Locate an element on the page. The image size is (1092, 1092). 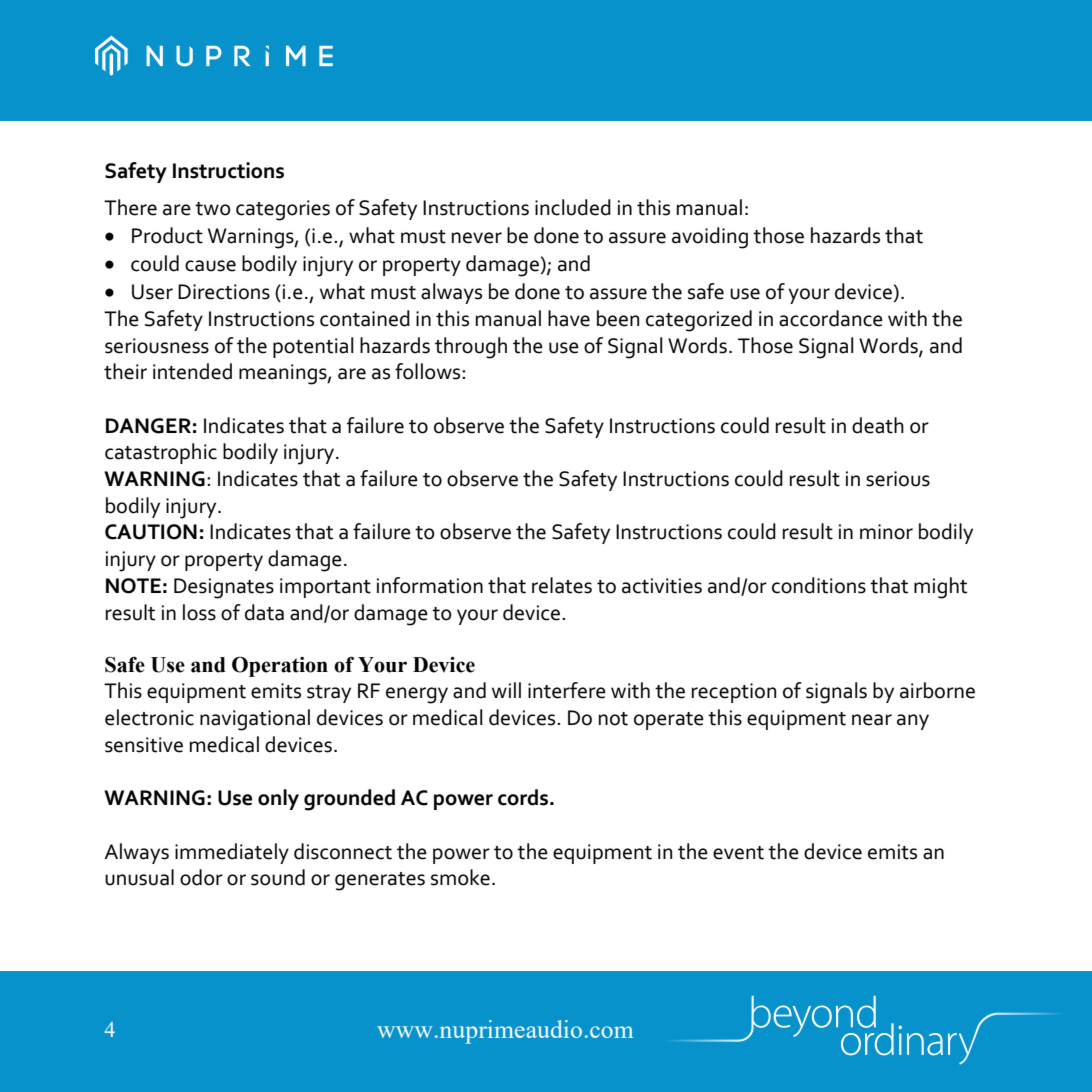
follows is located at coordinates (429, 371).
